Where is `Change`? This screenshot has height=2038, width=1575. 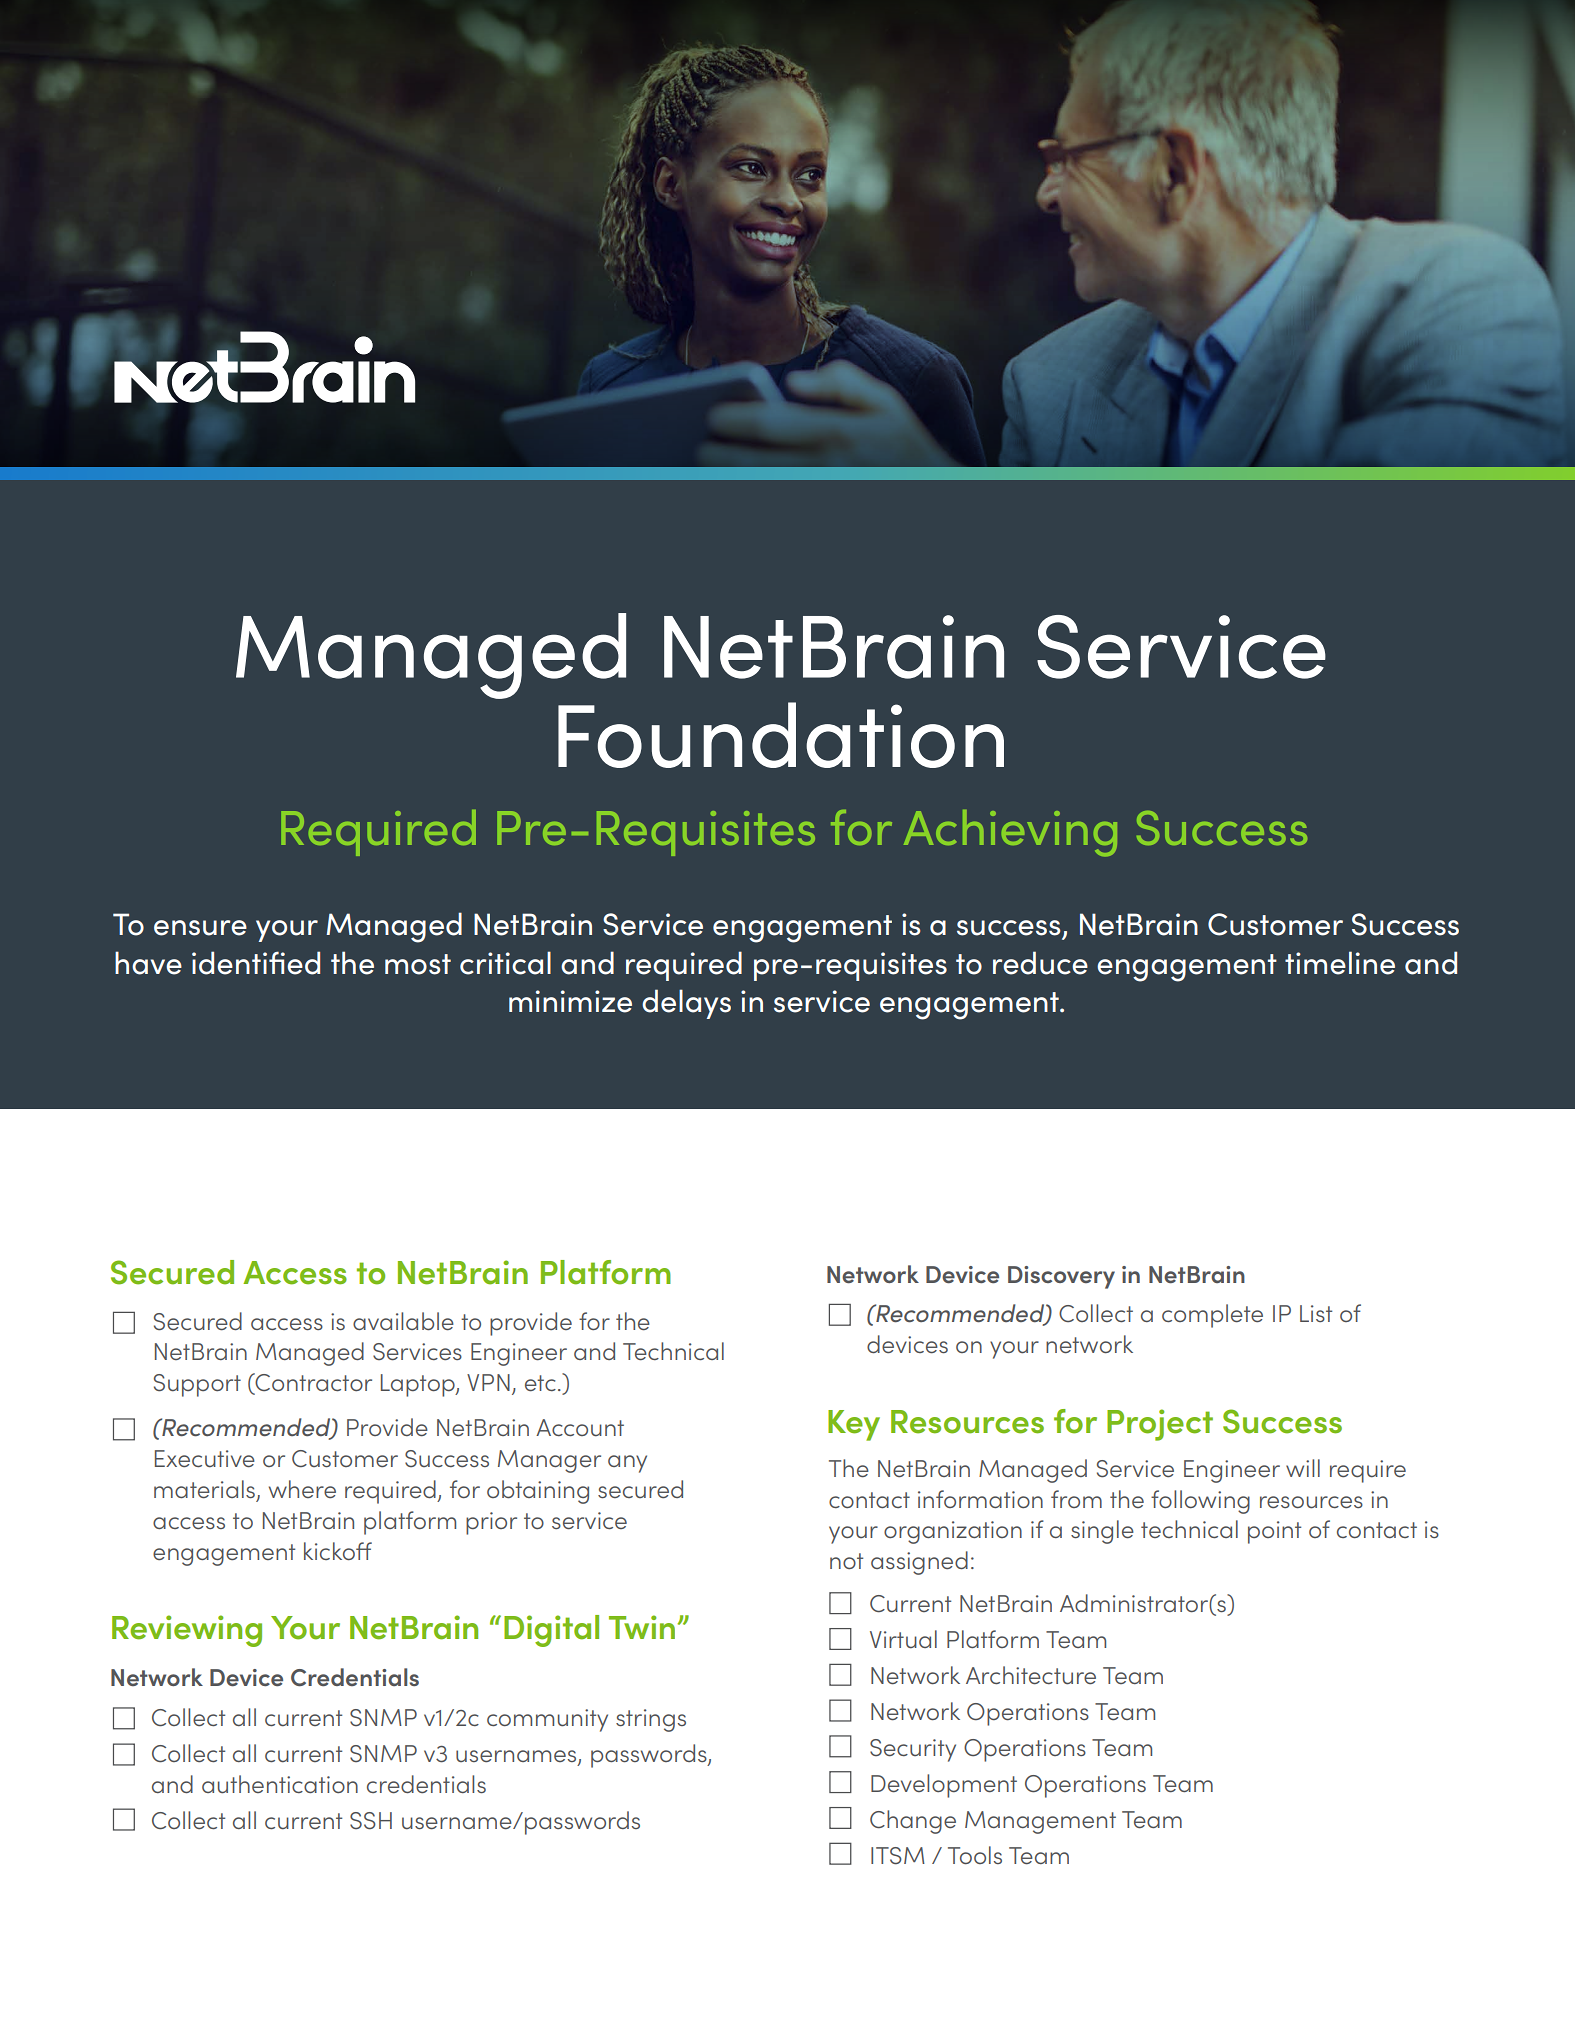
Change is located at coordinates (913, 1822).
